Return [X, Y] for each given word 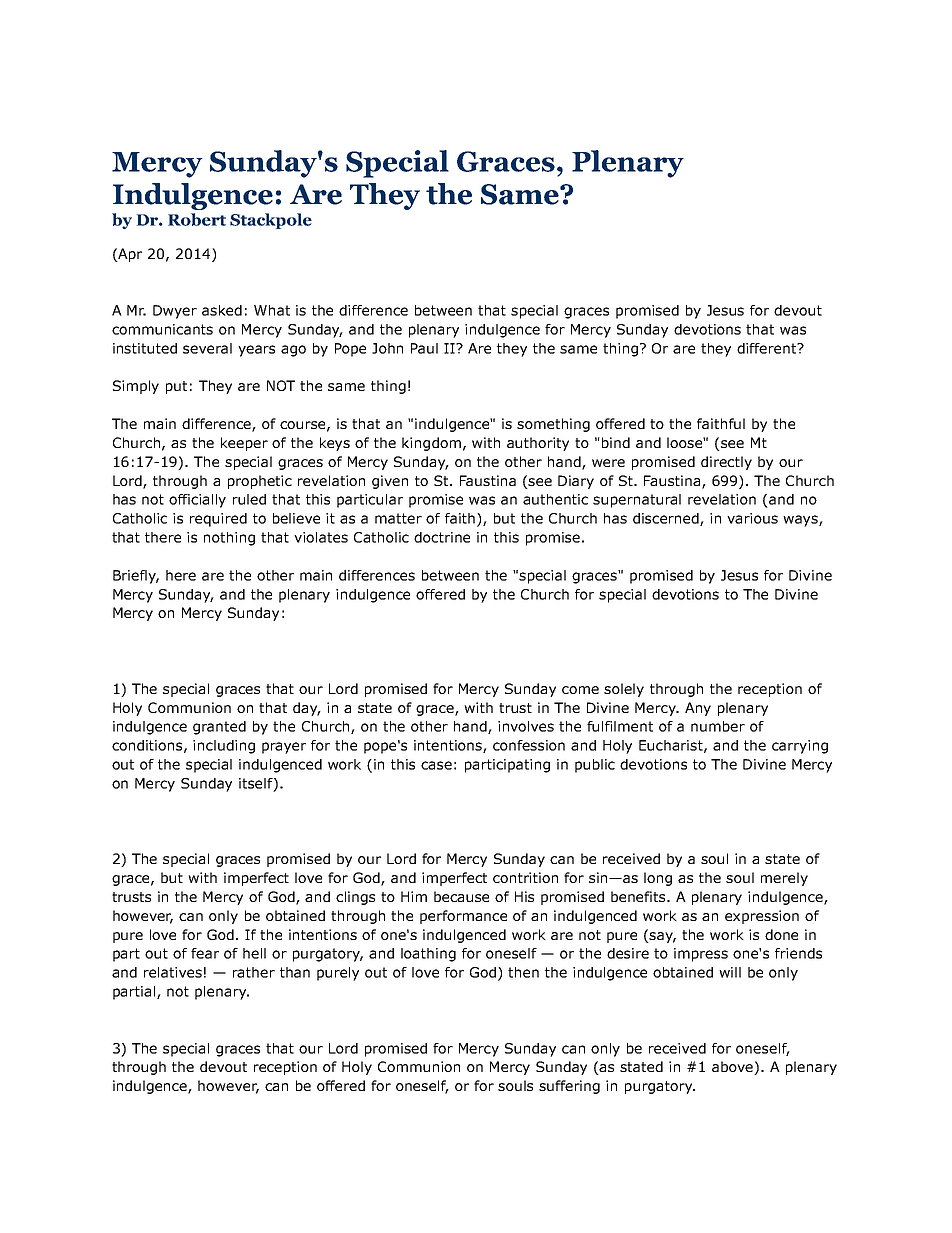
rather [254, 972]
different [768, 348]
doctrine [442, 537]
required [218, 520]
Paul [424, 348]
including [224, 747]
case [436, 765]
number [718, 726]
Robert [197, 219]
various [752, 518]
